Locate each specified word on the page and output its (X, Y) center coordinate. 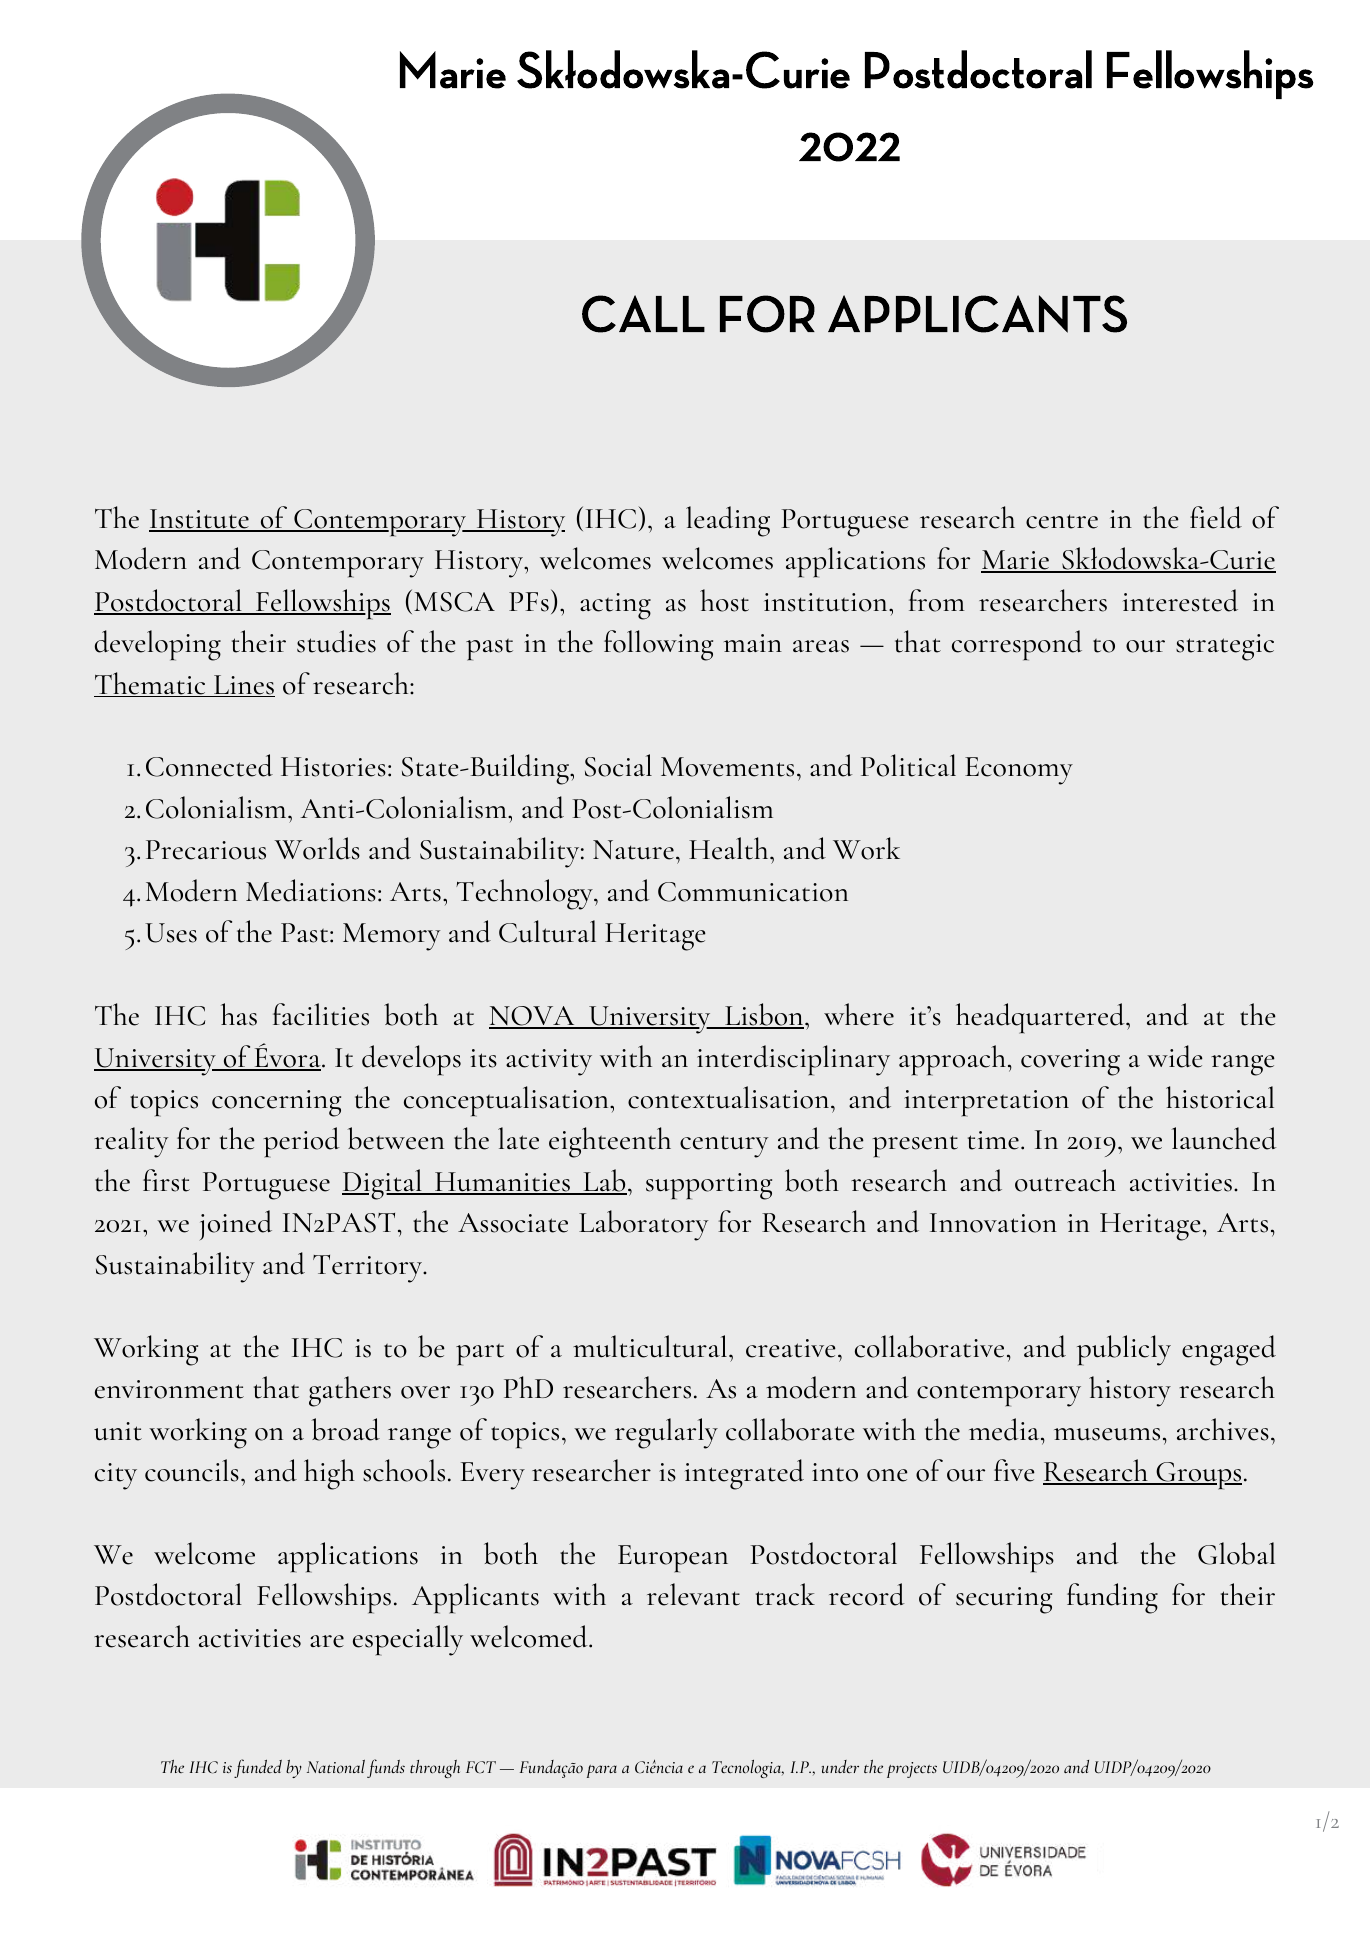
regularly (666, 1433)
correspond (1017, 645)
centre (1062, 521)
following (658, 645)
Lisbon (764, 1015)
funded (258, 1768)
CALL (643, 314)
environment (169, 1389)
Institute (200, 520)
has (239, 1014)
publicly (1124, 1350)
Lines (243, 686)
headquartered (1041, 1018)
